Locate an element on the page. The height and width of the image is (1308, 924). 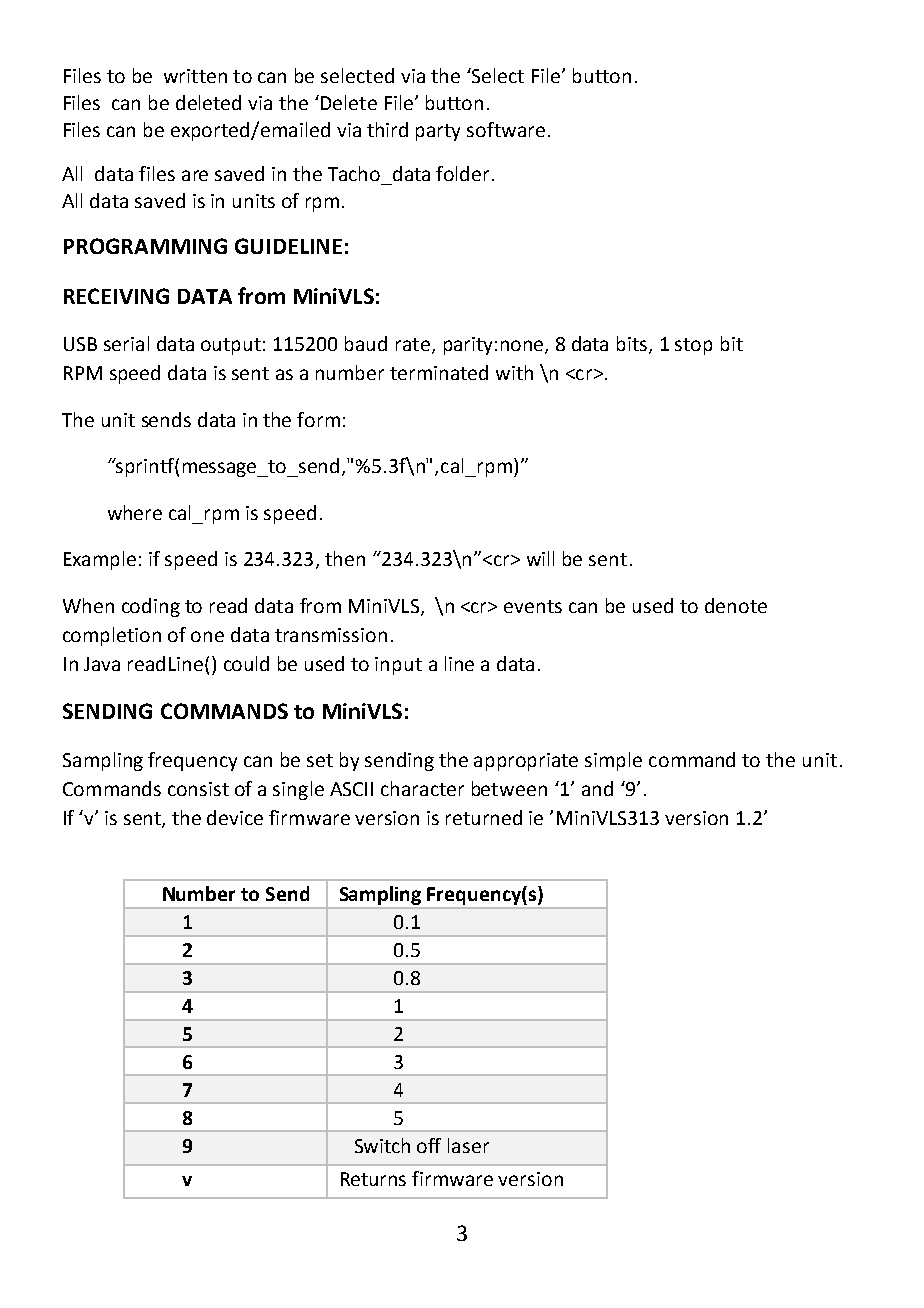
serial is located at coordinates (126, 343).
